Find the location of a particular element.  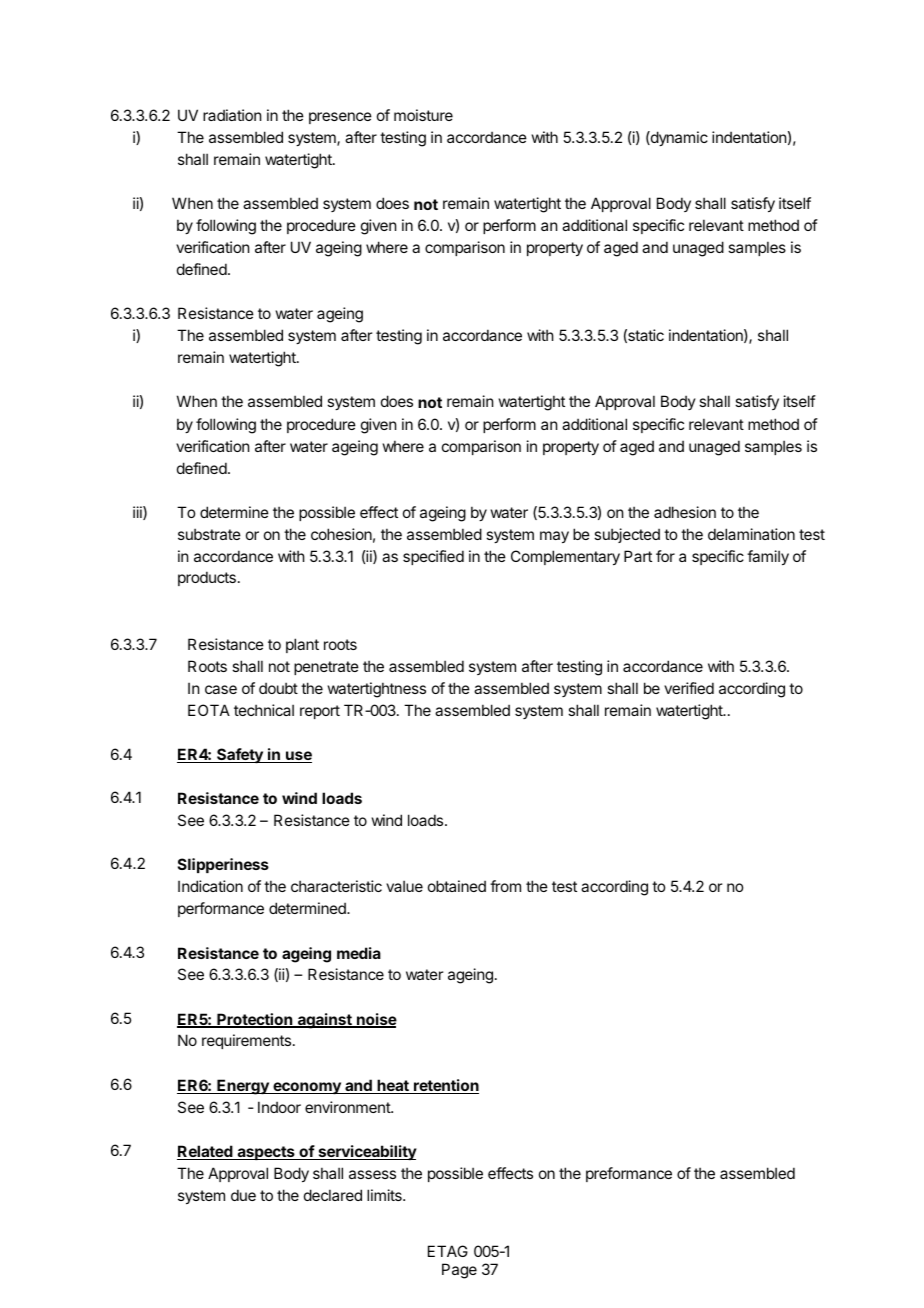

from is located at coordinates (505, 886).
